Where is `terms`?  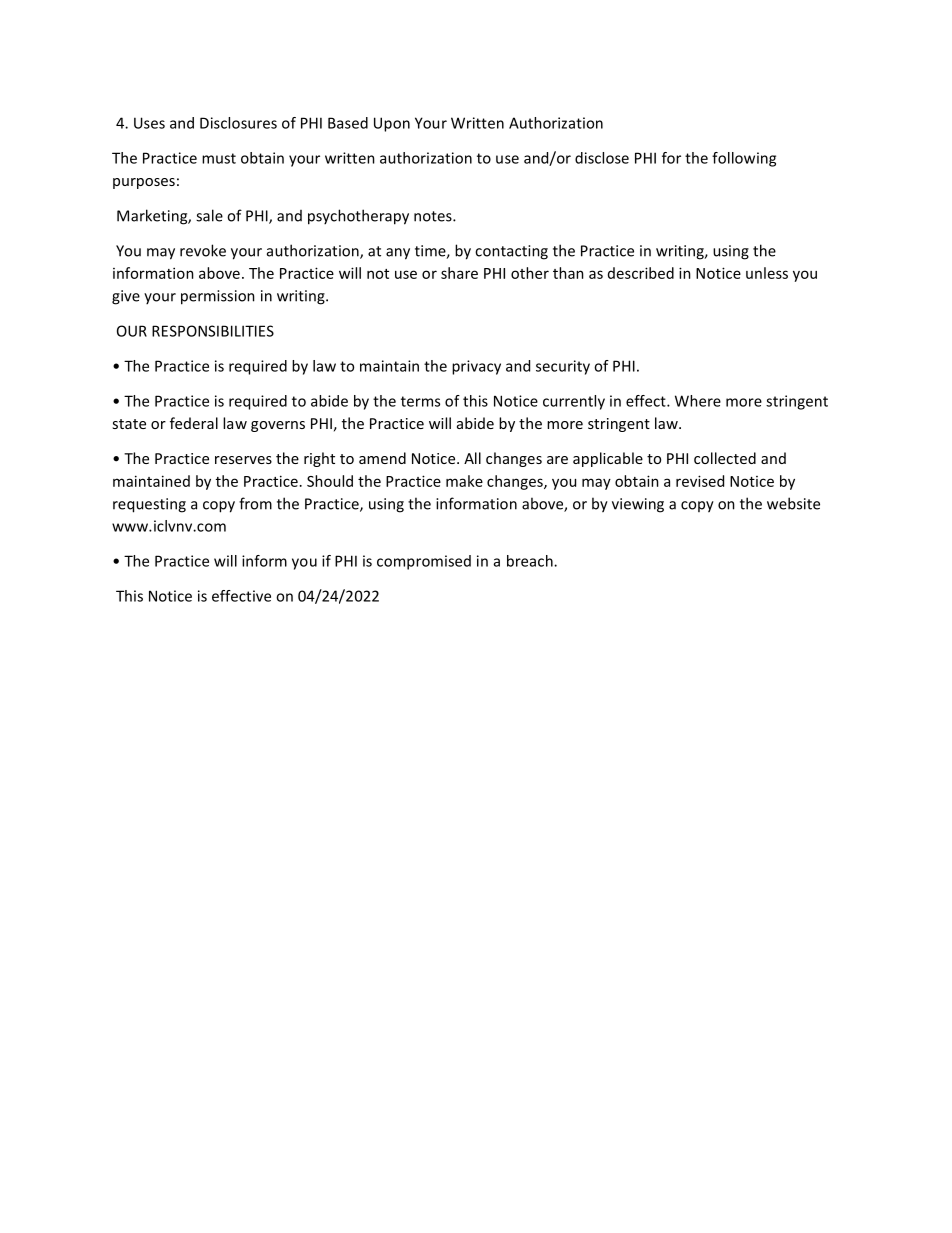
terms is located at coordinates (420, 401).
